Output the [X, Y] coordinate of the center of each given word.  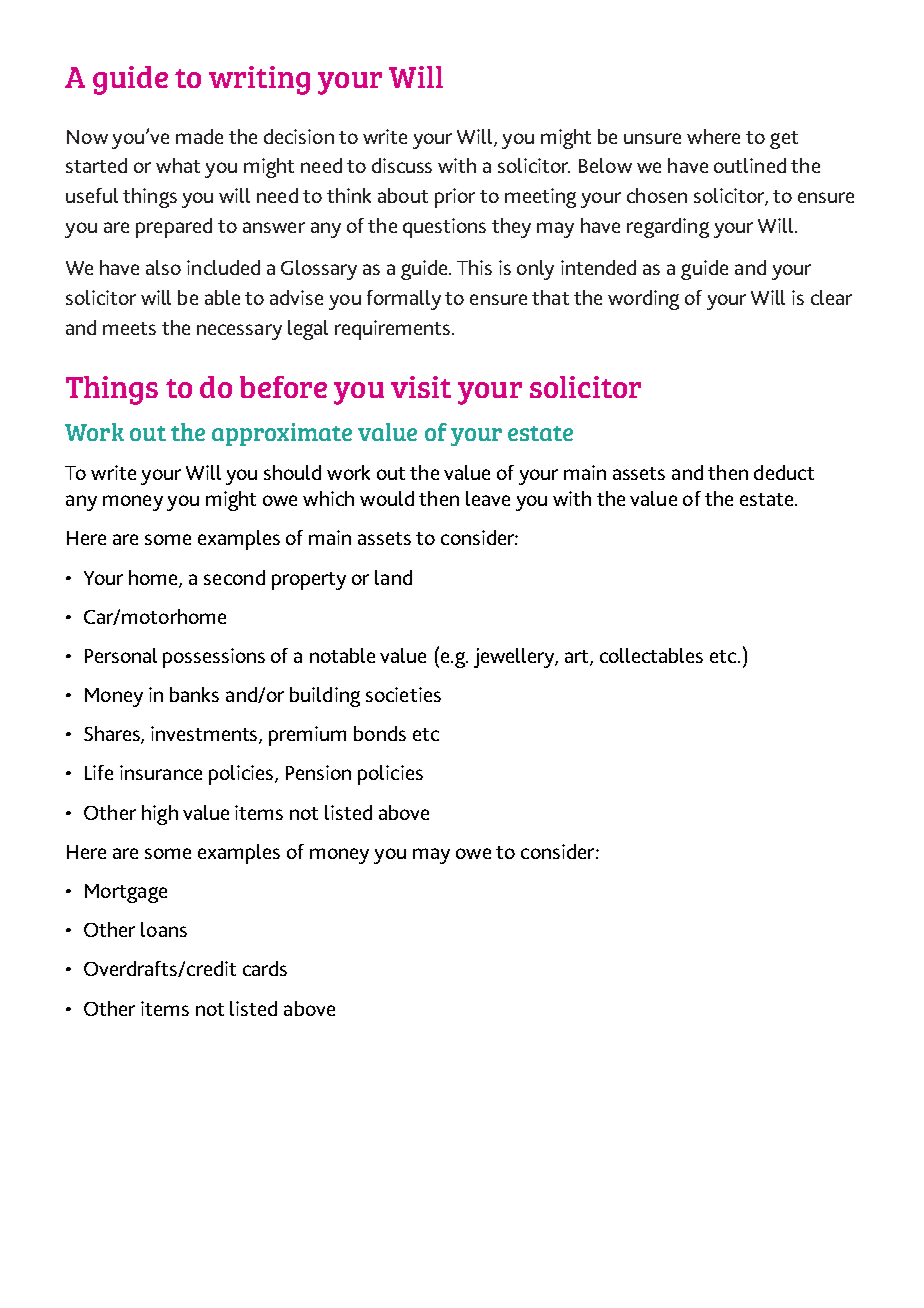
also [163, 267]
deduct [784, 472]
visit [421, 387]
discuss [402, 165]
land [393, 577]
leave [488, 498]
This [474, 267]
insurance [161, 772]
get [784, 140]
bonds [380, 733]
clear [831, 297]
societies [403, 694]
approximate [282, 434]
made [199, 136]
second [234, 577]
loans [164, 929]
